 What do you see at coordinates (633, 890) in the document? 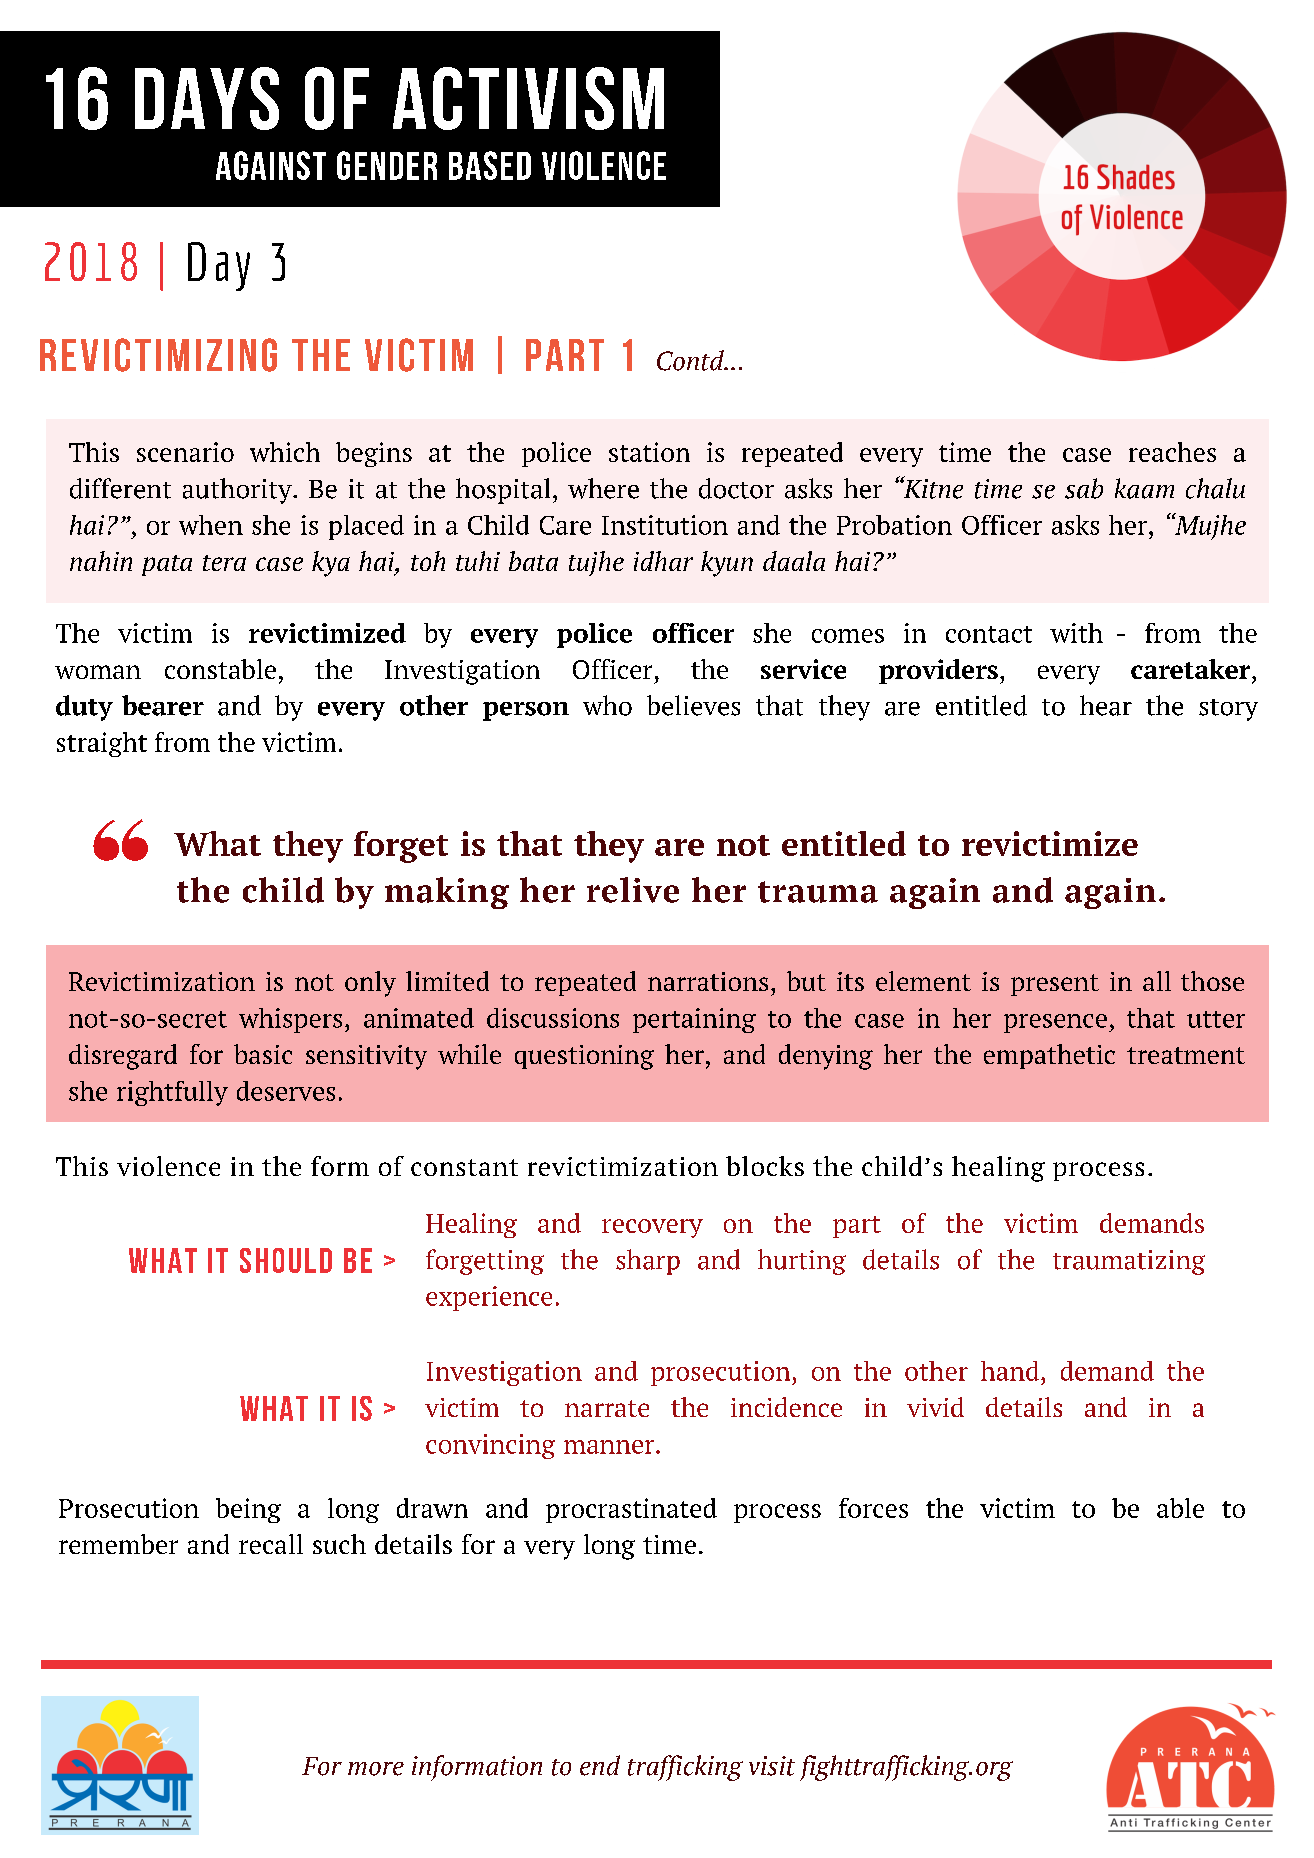
I see `relive` at bounding box center [633, 890].
